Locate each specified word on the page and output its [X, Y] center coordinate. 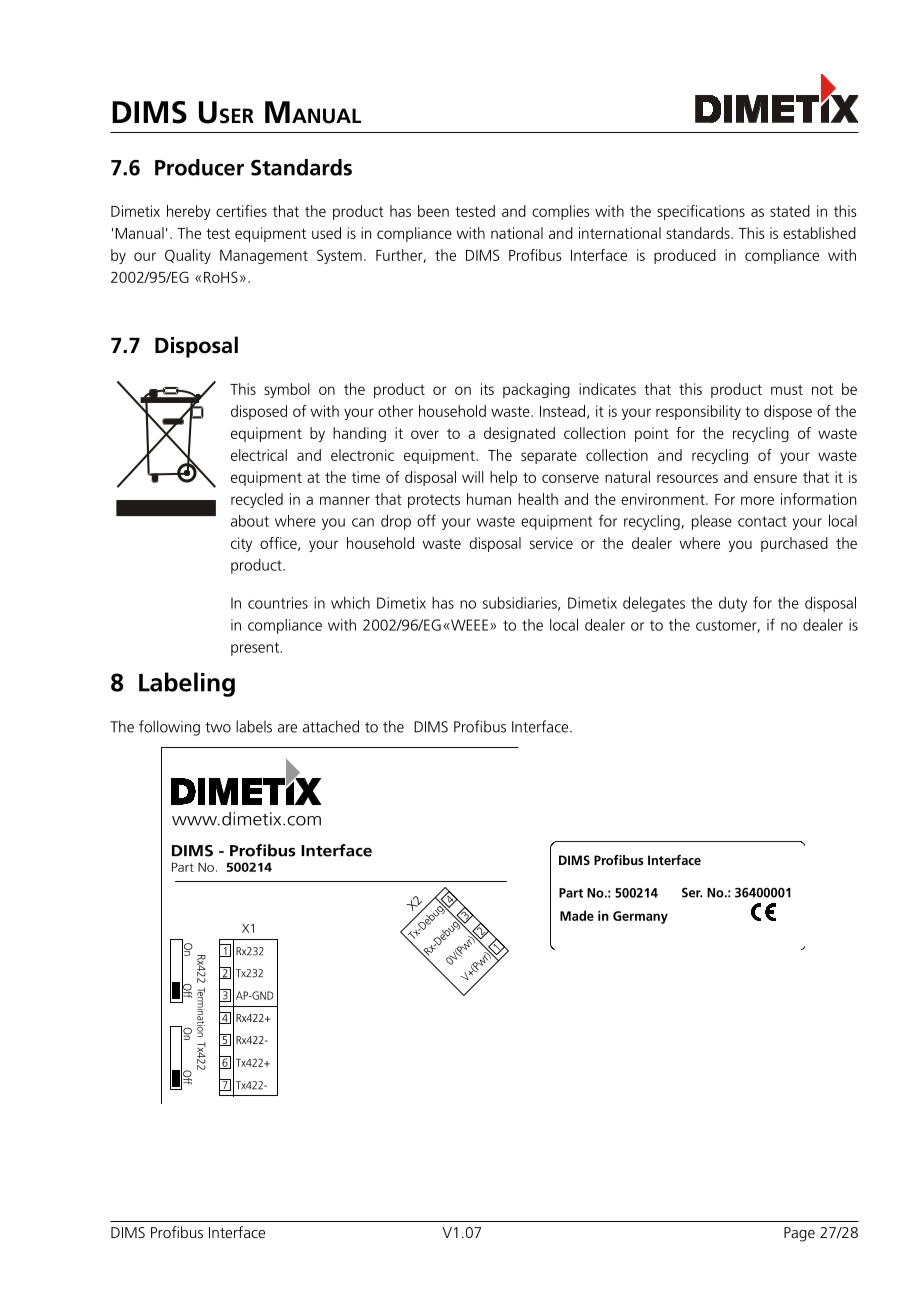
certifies [241, 211]
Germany [640, 917]
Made [577, 915]
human [489, 499]
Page [799, 1234]
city [241, 544]
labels [254, 726]
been [433, 211]
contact [762, 521]
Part [571, 893]
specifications [701, 212]
